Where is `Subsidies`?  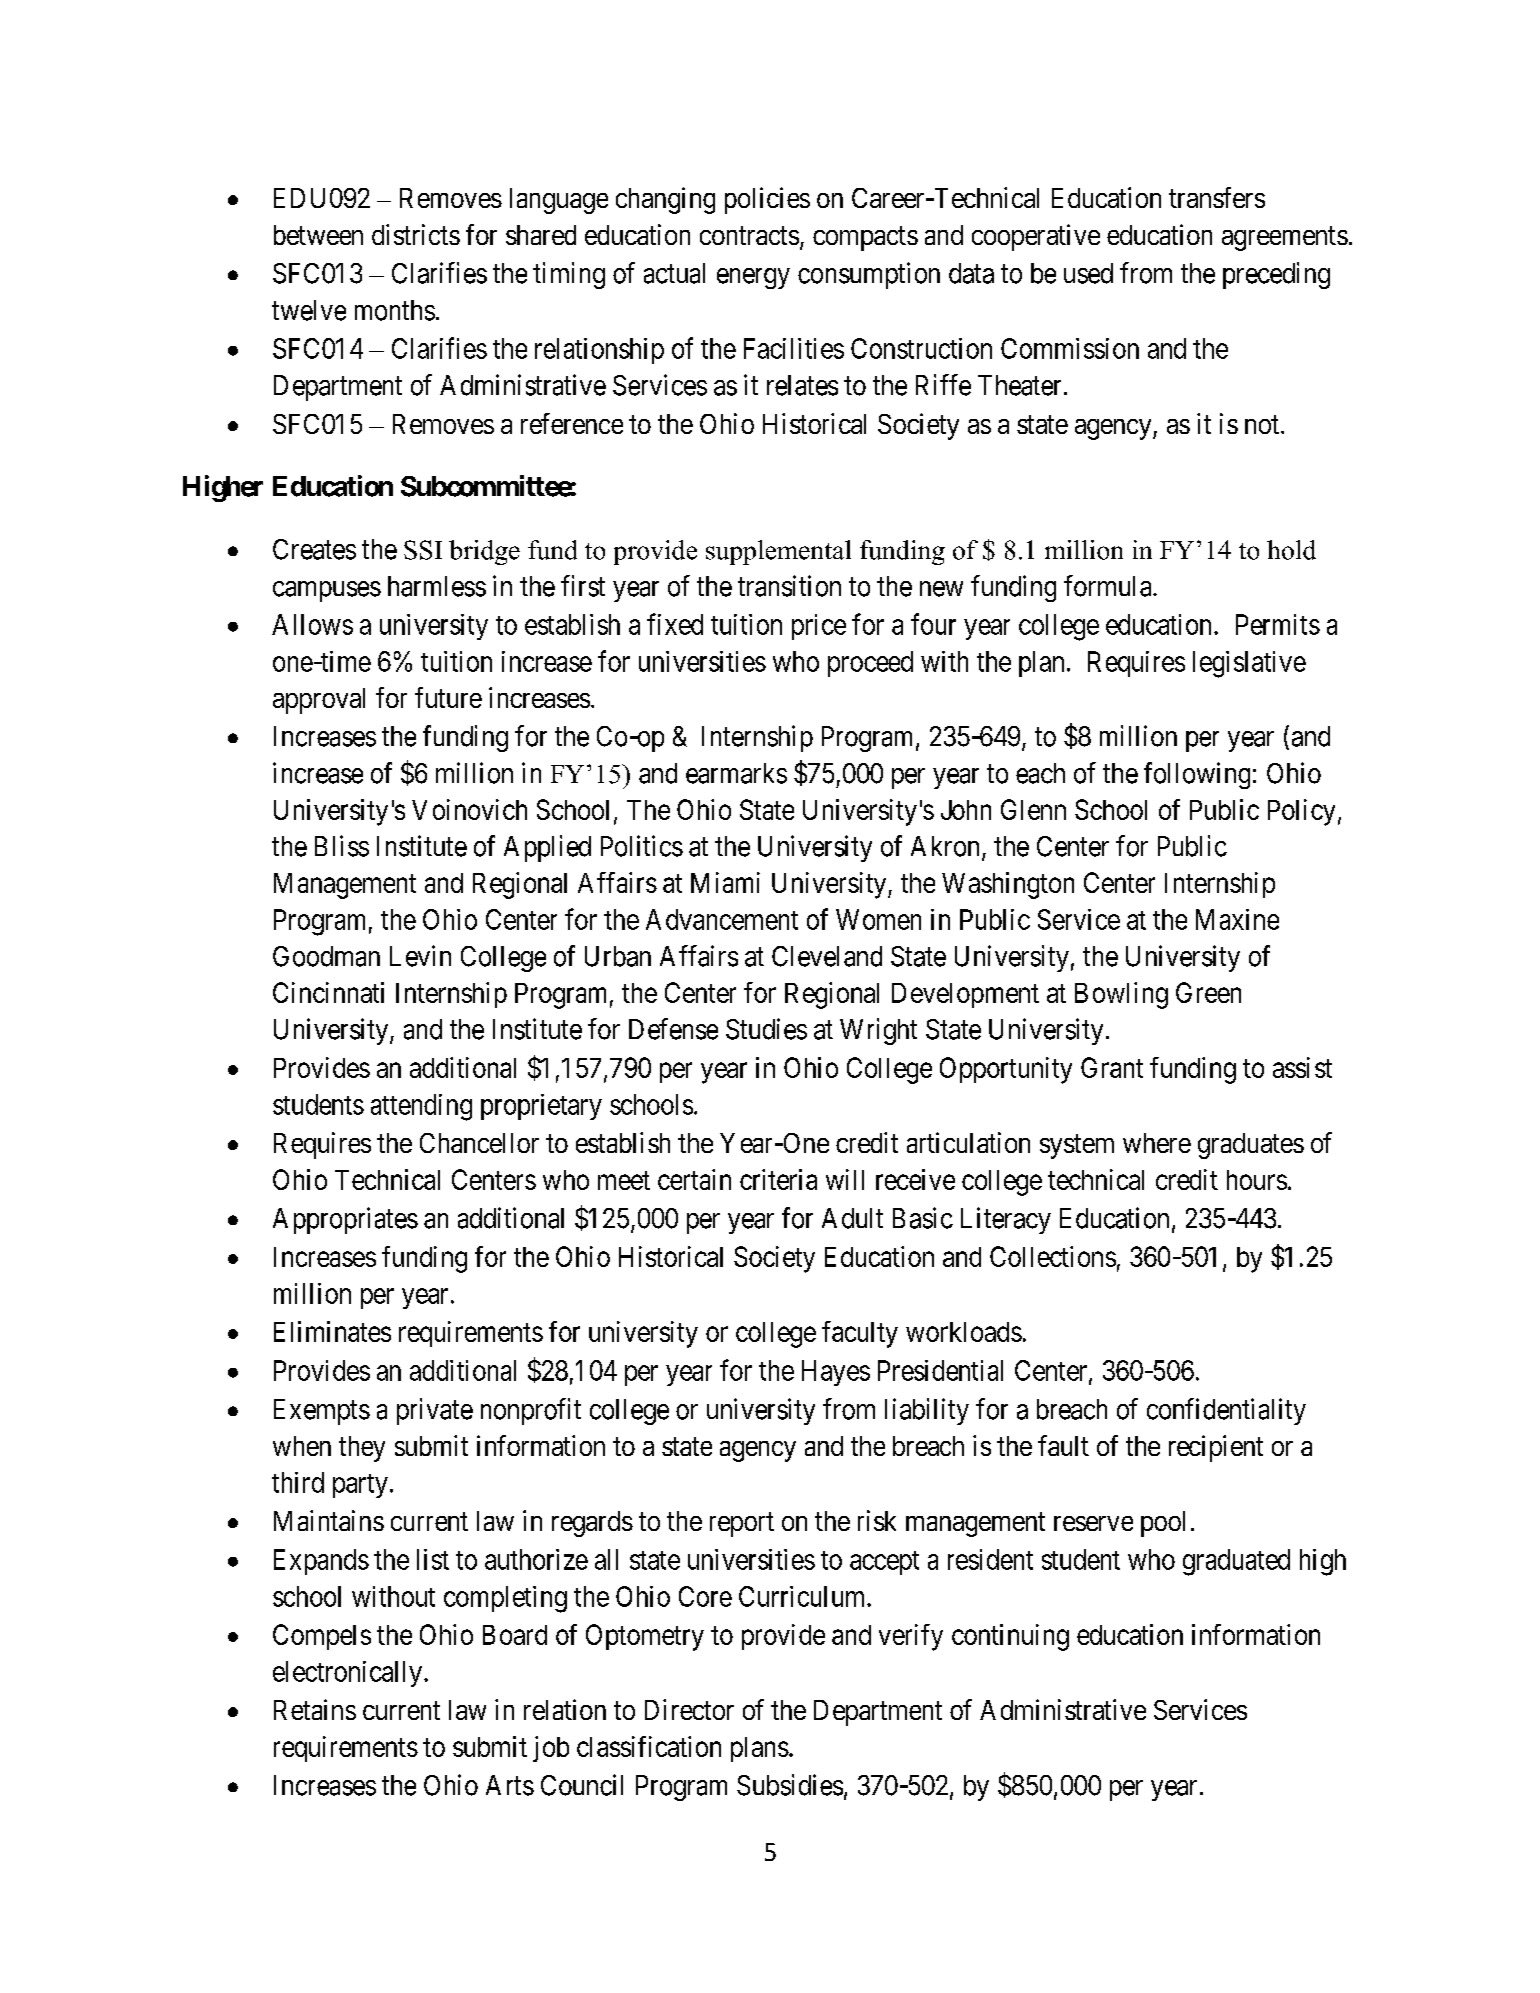 Subsidies is located at coordinates (790, 1785).
